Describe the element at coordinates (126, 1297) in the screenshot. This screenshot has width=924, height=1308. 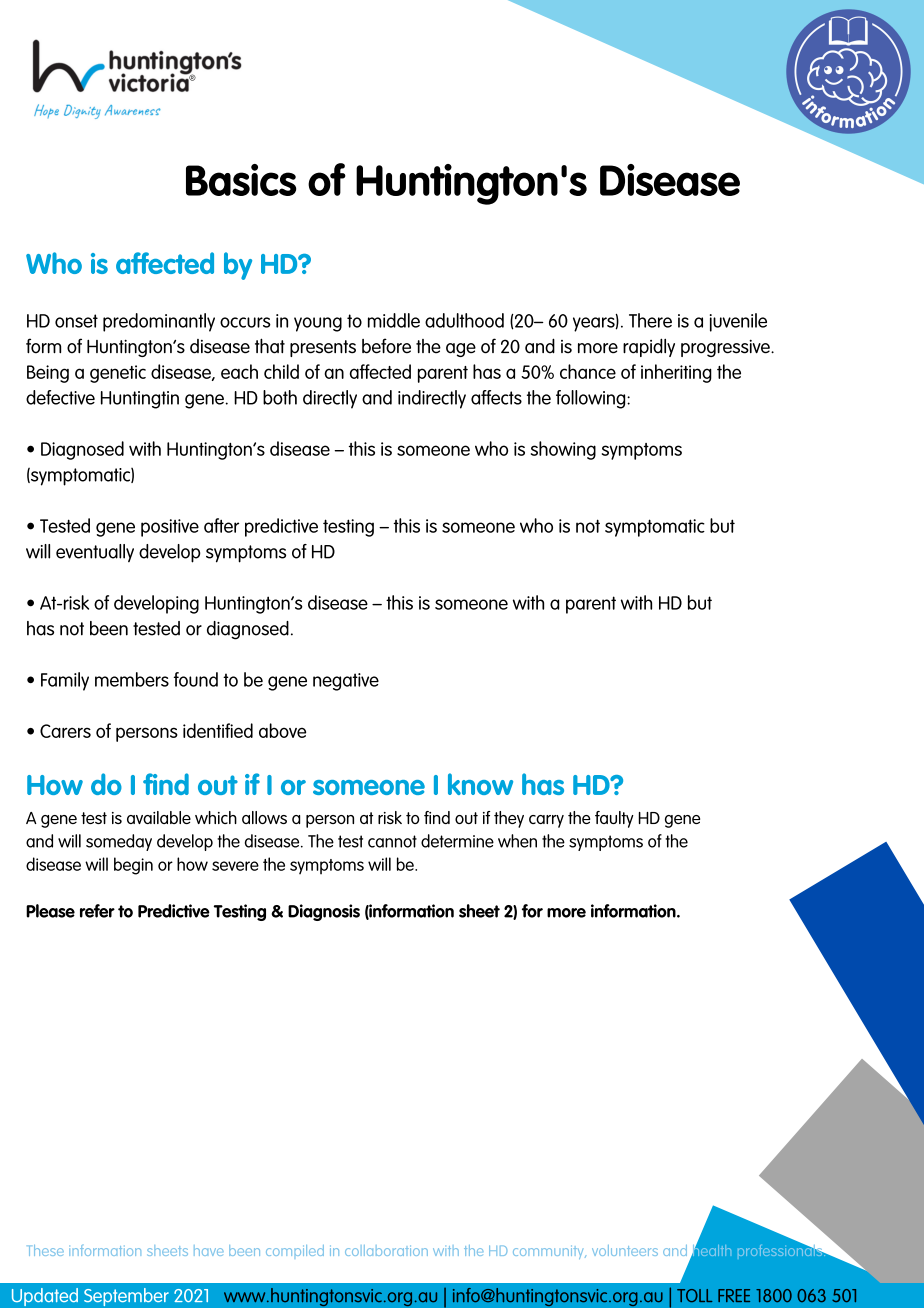
I see `September` at that location.
